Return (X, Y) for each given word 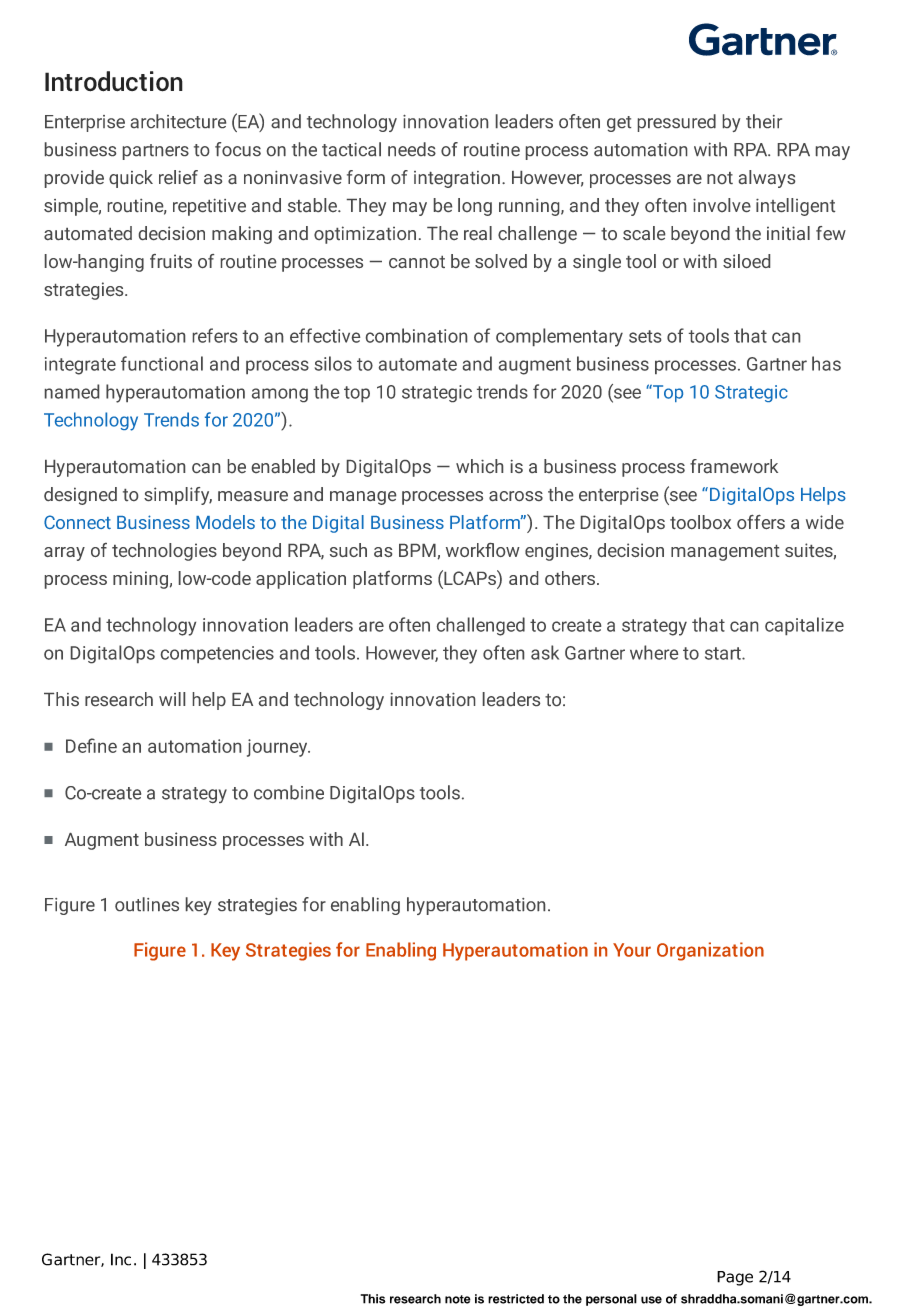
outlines (147, 904)
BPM (417, 550)
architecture (178, 121)
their (764, 121)
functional (162, 363)
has (826, 363)
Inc (121, 1259)
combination (416, 335)
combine (289, 792)
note (458, 1299)
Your (632, 950)
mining (140, 580)
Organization (710, 951)
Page (735, 1278)
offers (761, 522)
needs (412, 149)
